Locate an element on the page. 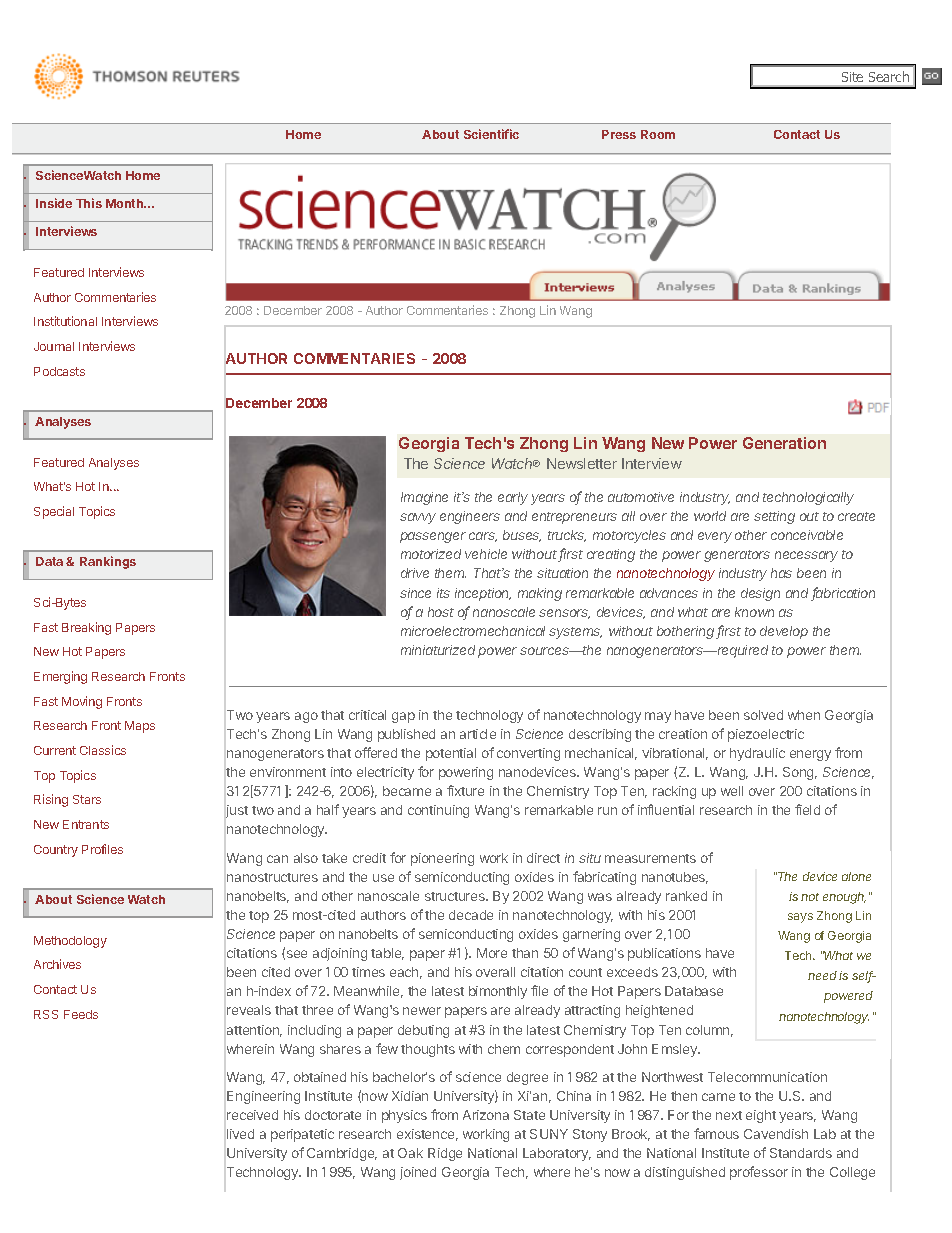 This image has height=1233, width=952. miniaturized is located at coordinates (438, 650).
